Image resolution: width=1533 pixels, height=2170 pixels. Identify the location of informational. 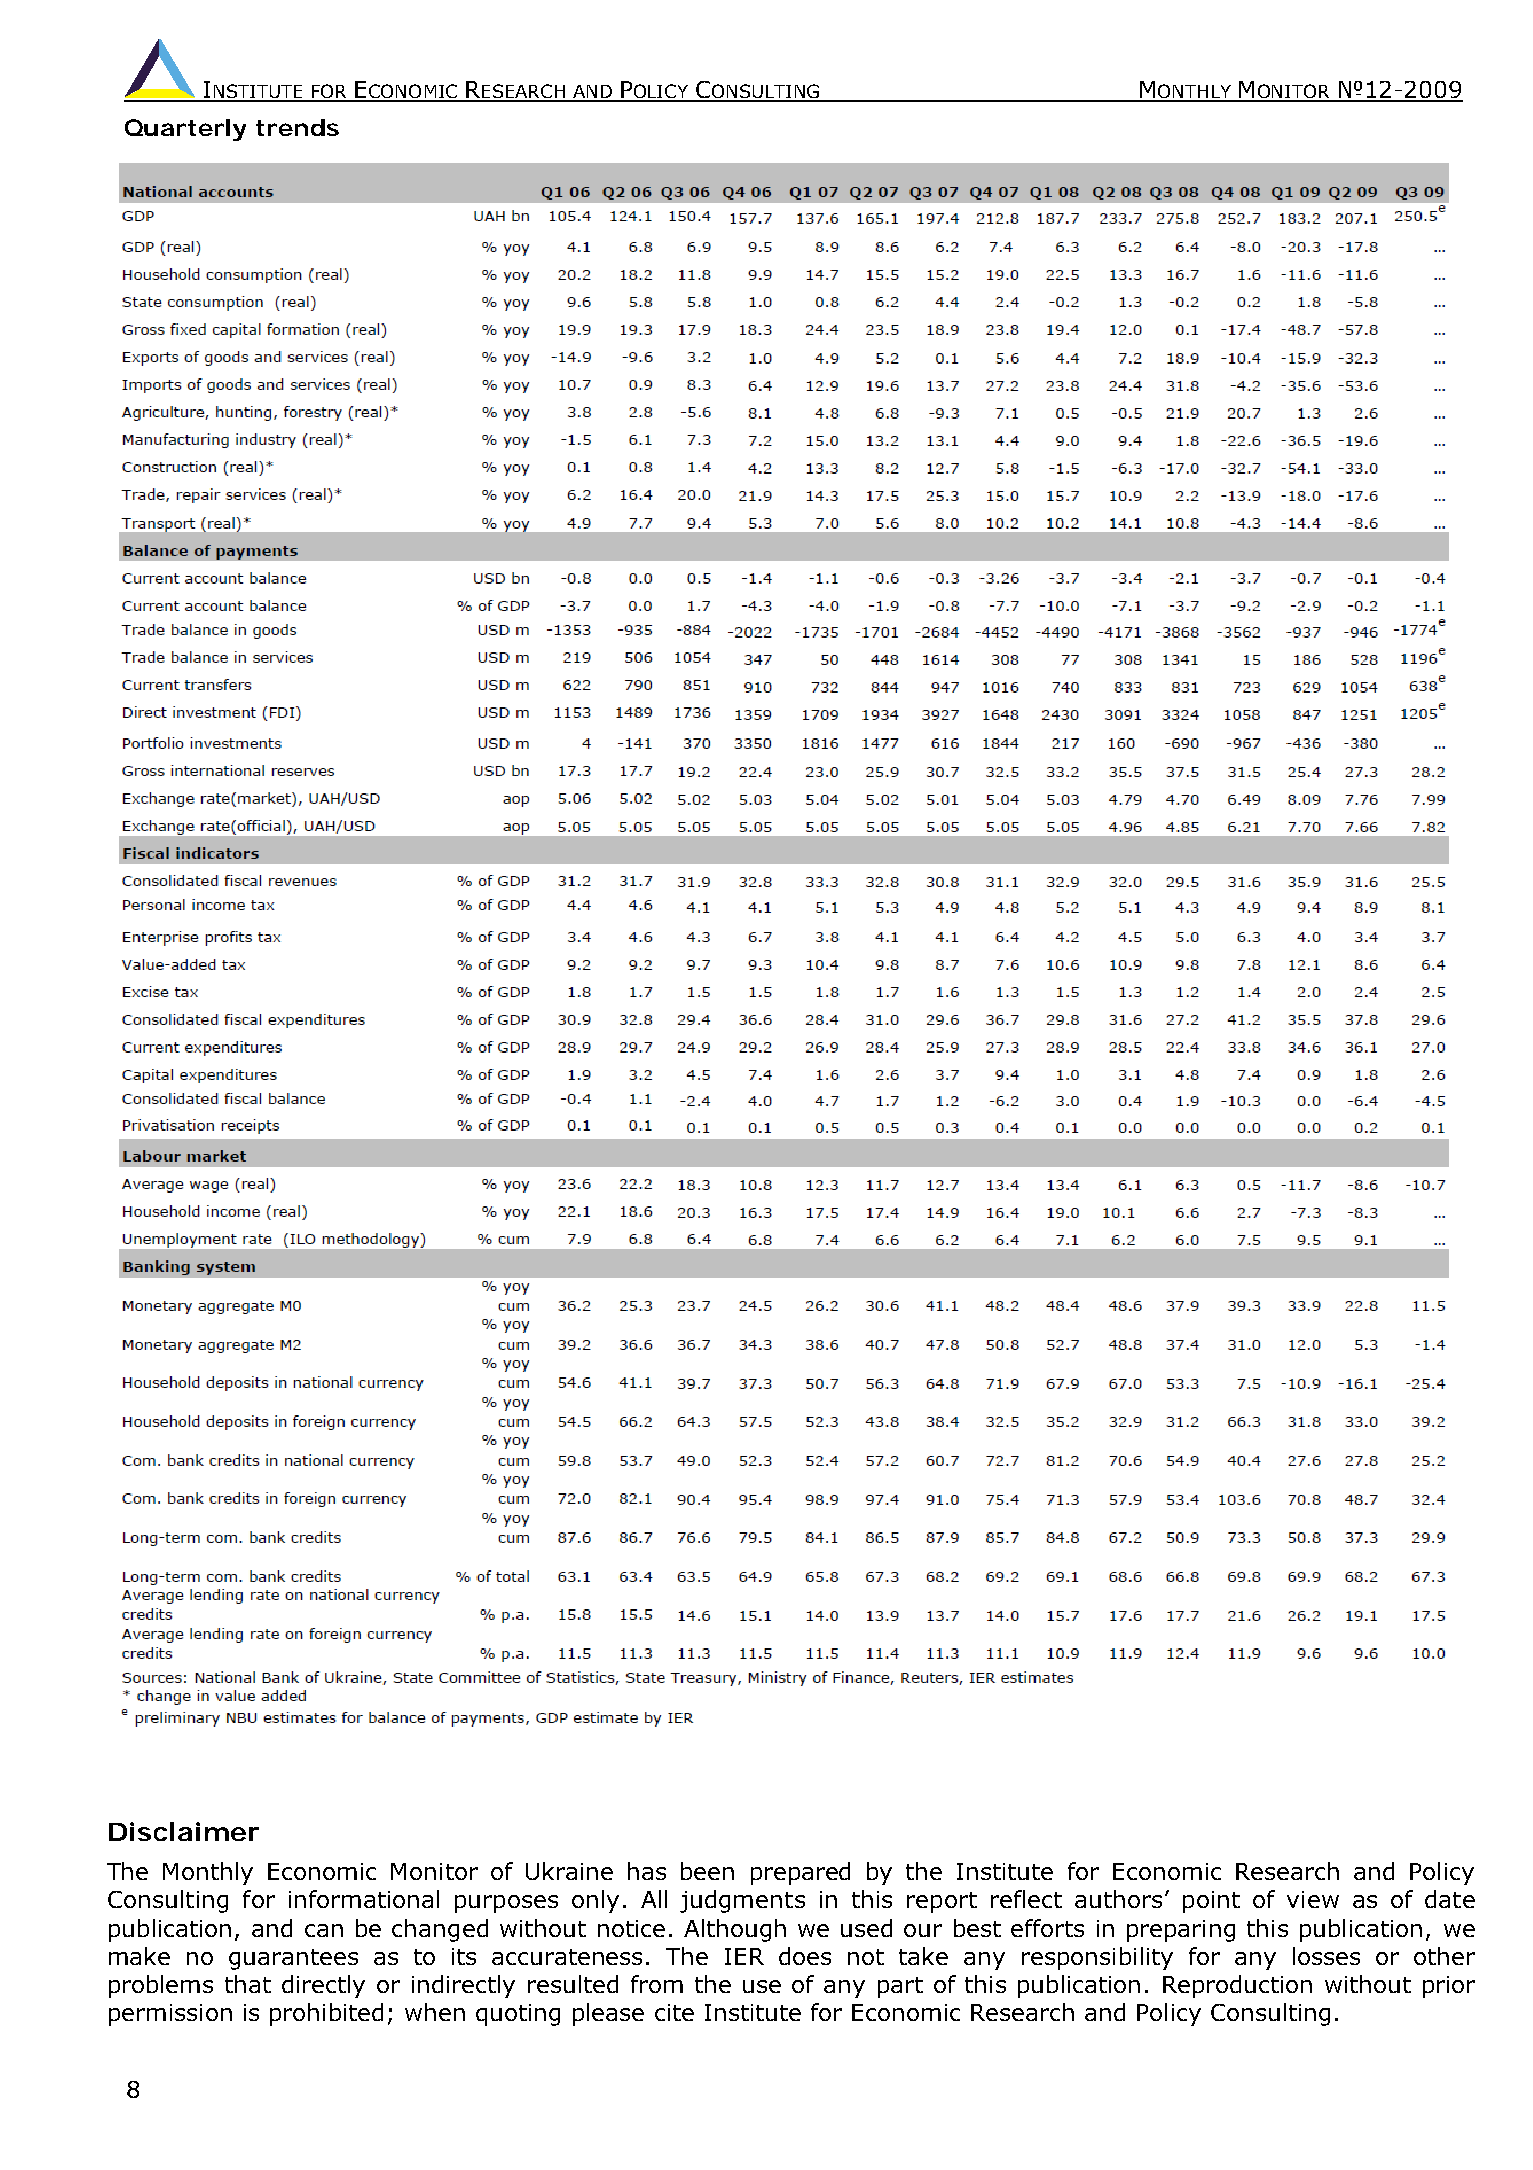
(364, 1899).
